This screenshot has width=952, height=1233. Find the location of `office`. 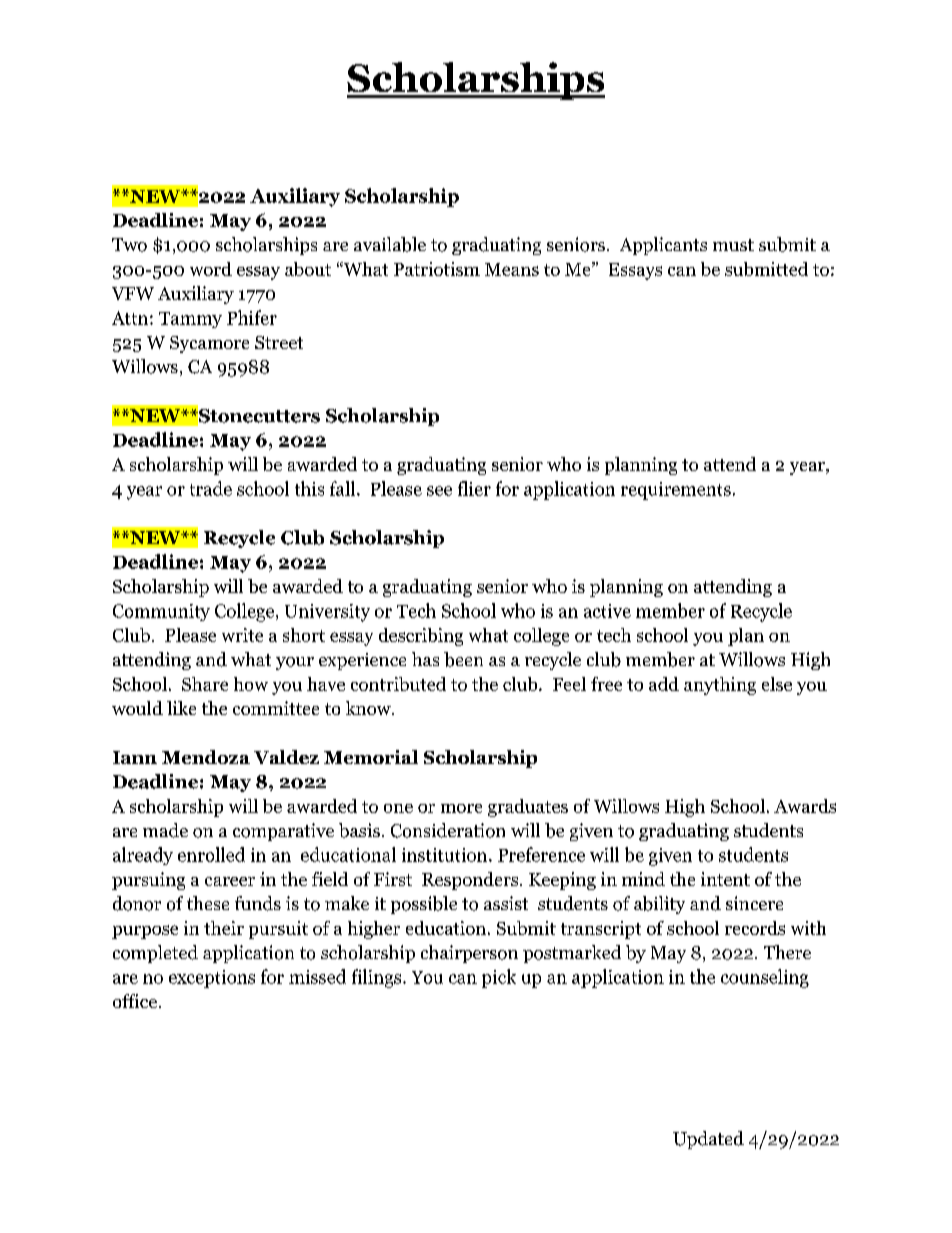

office is located at coordinates (135, 1001).
